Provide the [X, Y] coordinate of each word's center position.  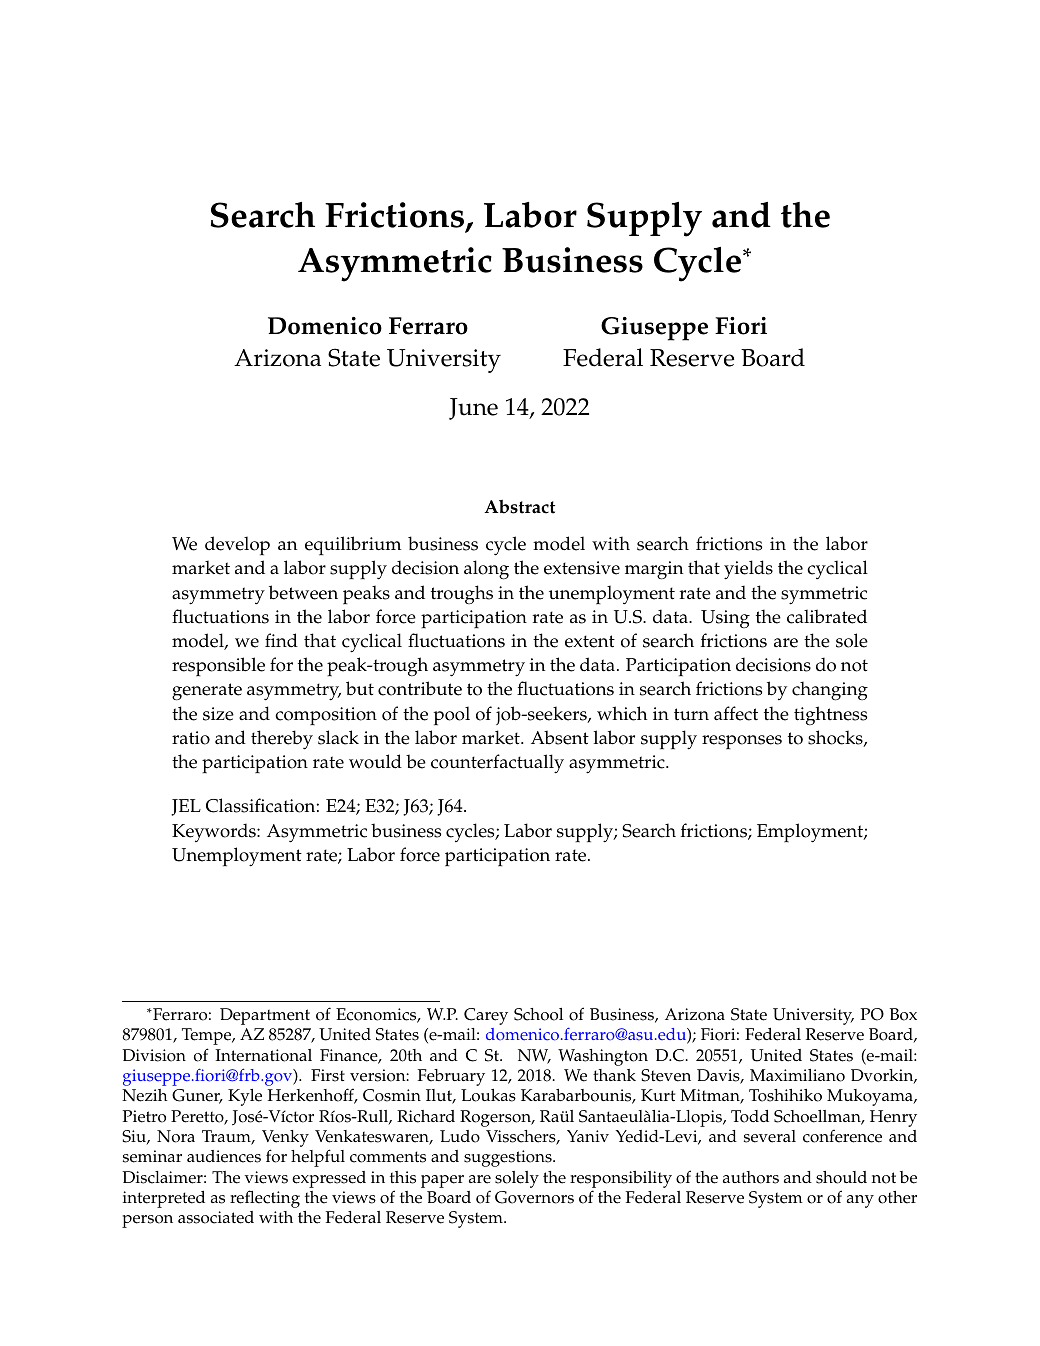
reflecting [265, 1199]
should [841, 1177]
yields [748, 570]
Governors [534, 1197]
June [473, 409]
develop [237, 546]
